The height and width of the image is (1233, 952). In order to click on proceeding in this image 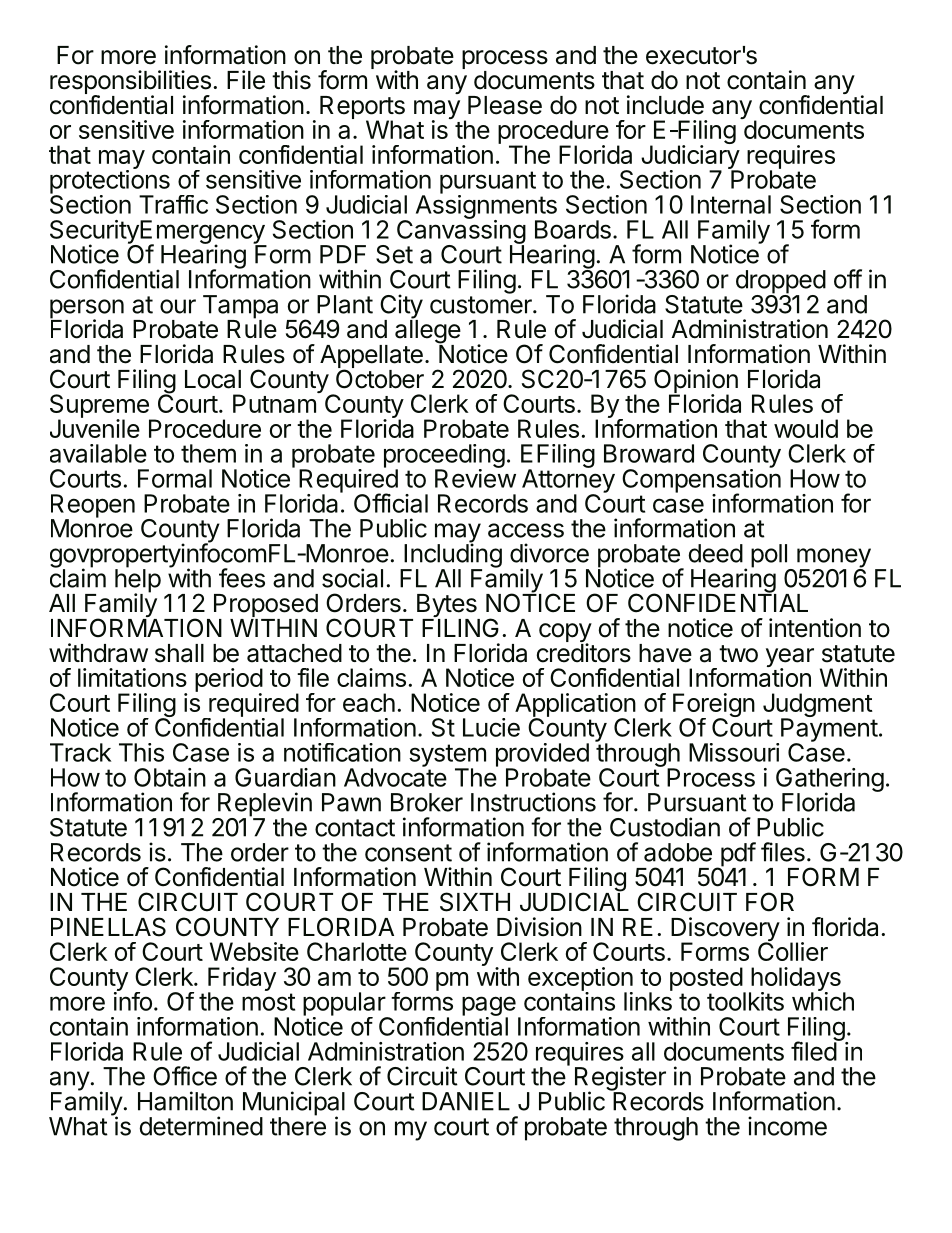, I will do `click(444, 457)`.
